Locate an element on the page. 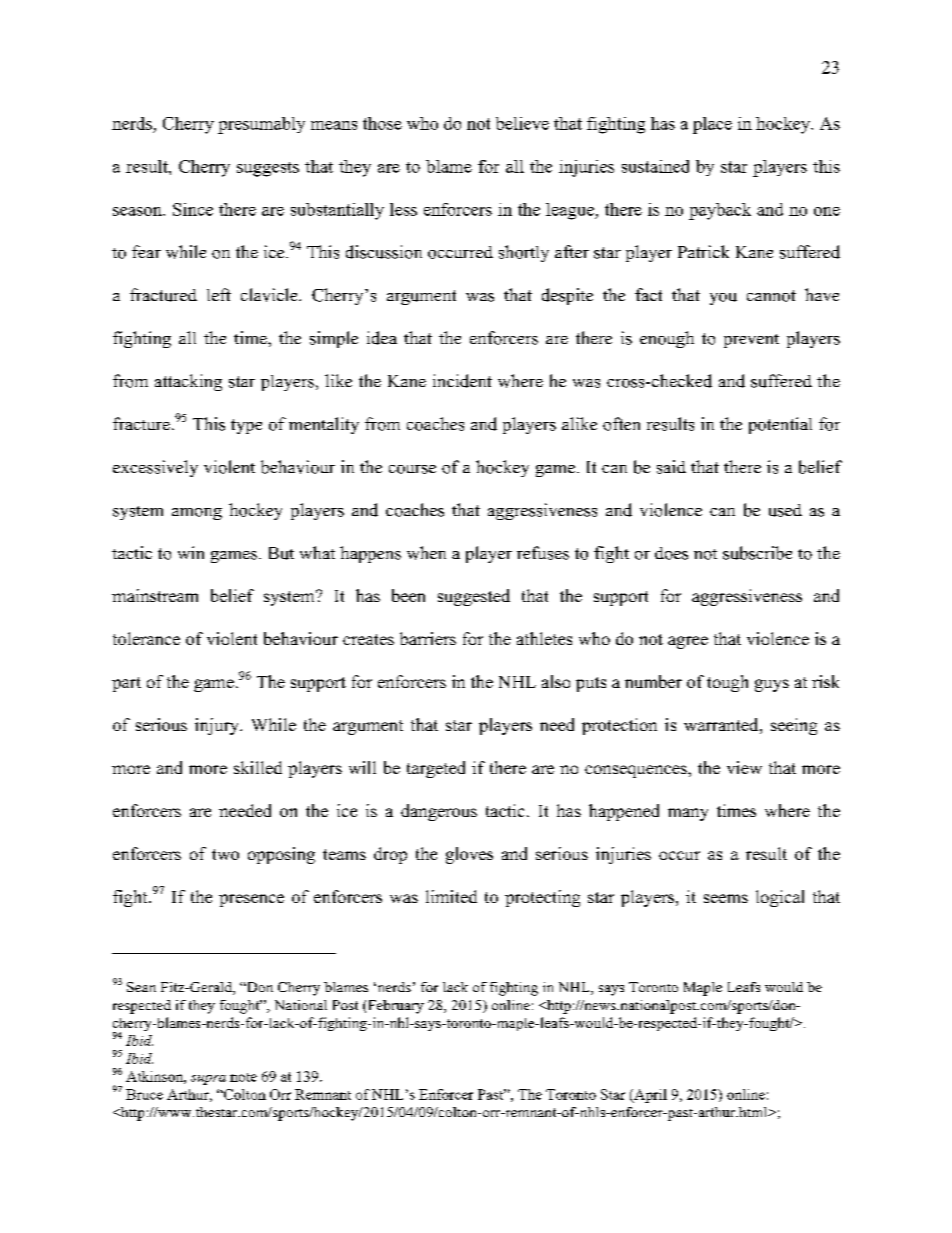  believe is located at coordinates (522, 123).
